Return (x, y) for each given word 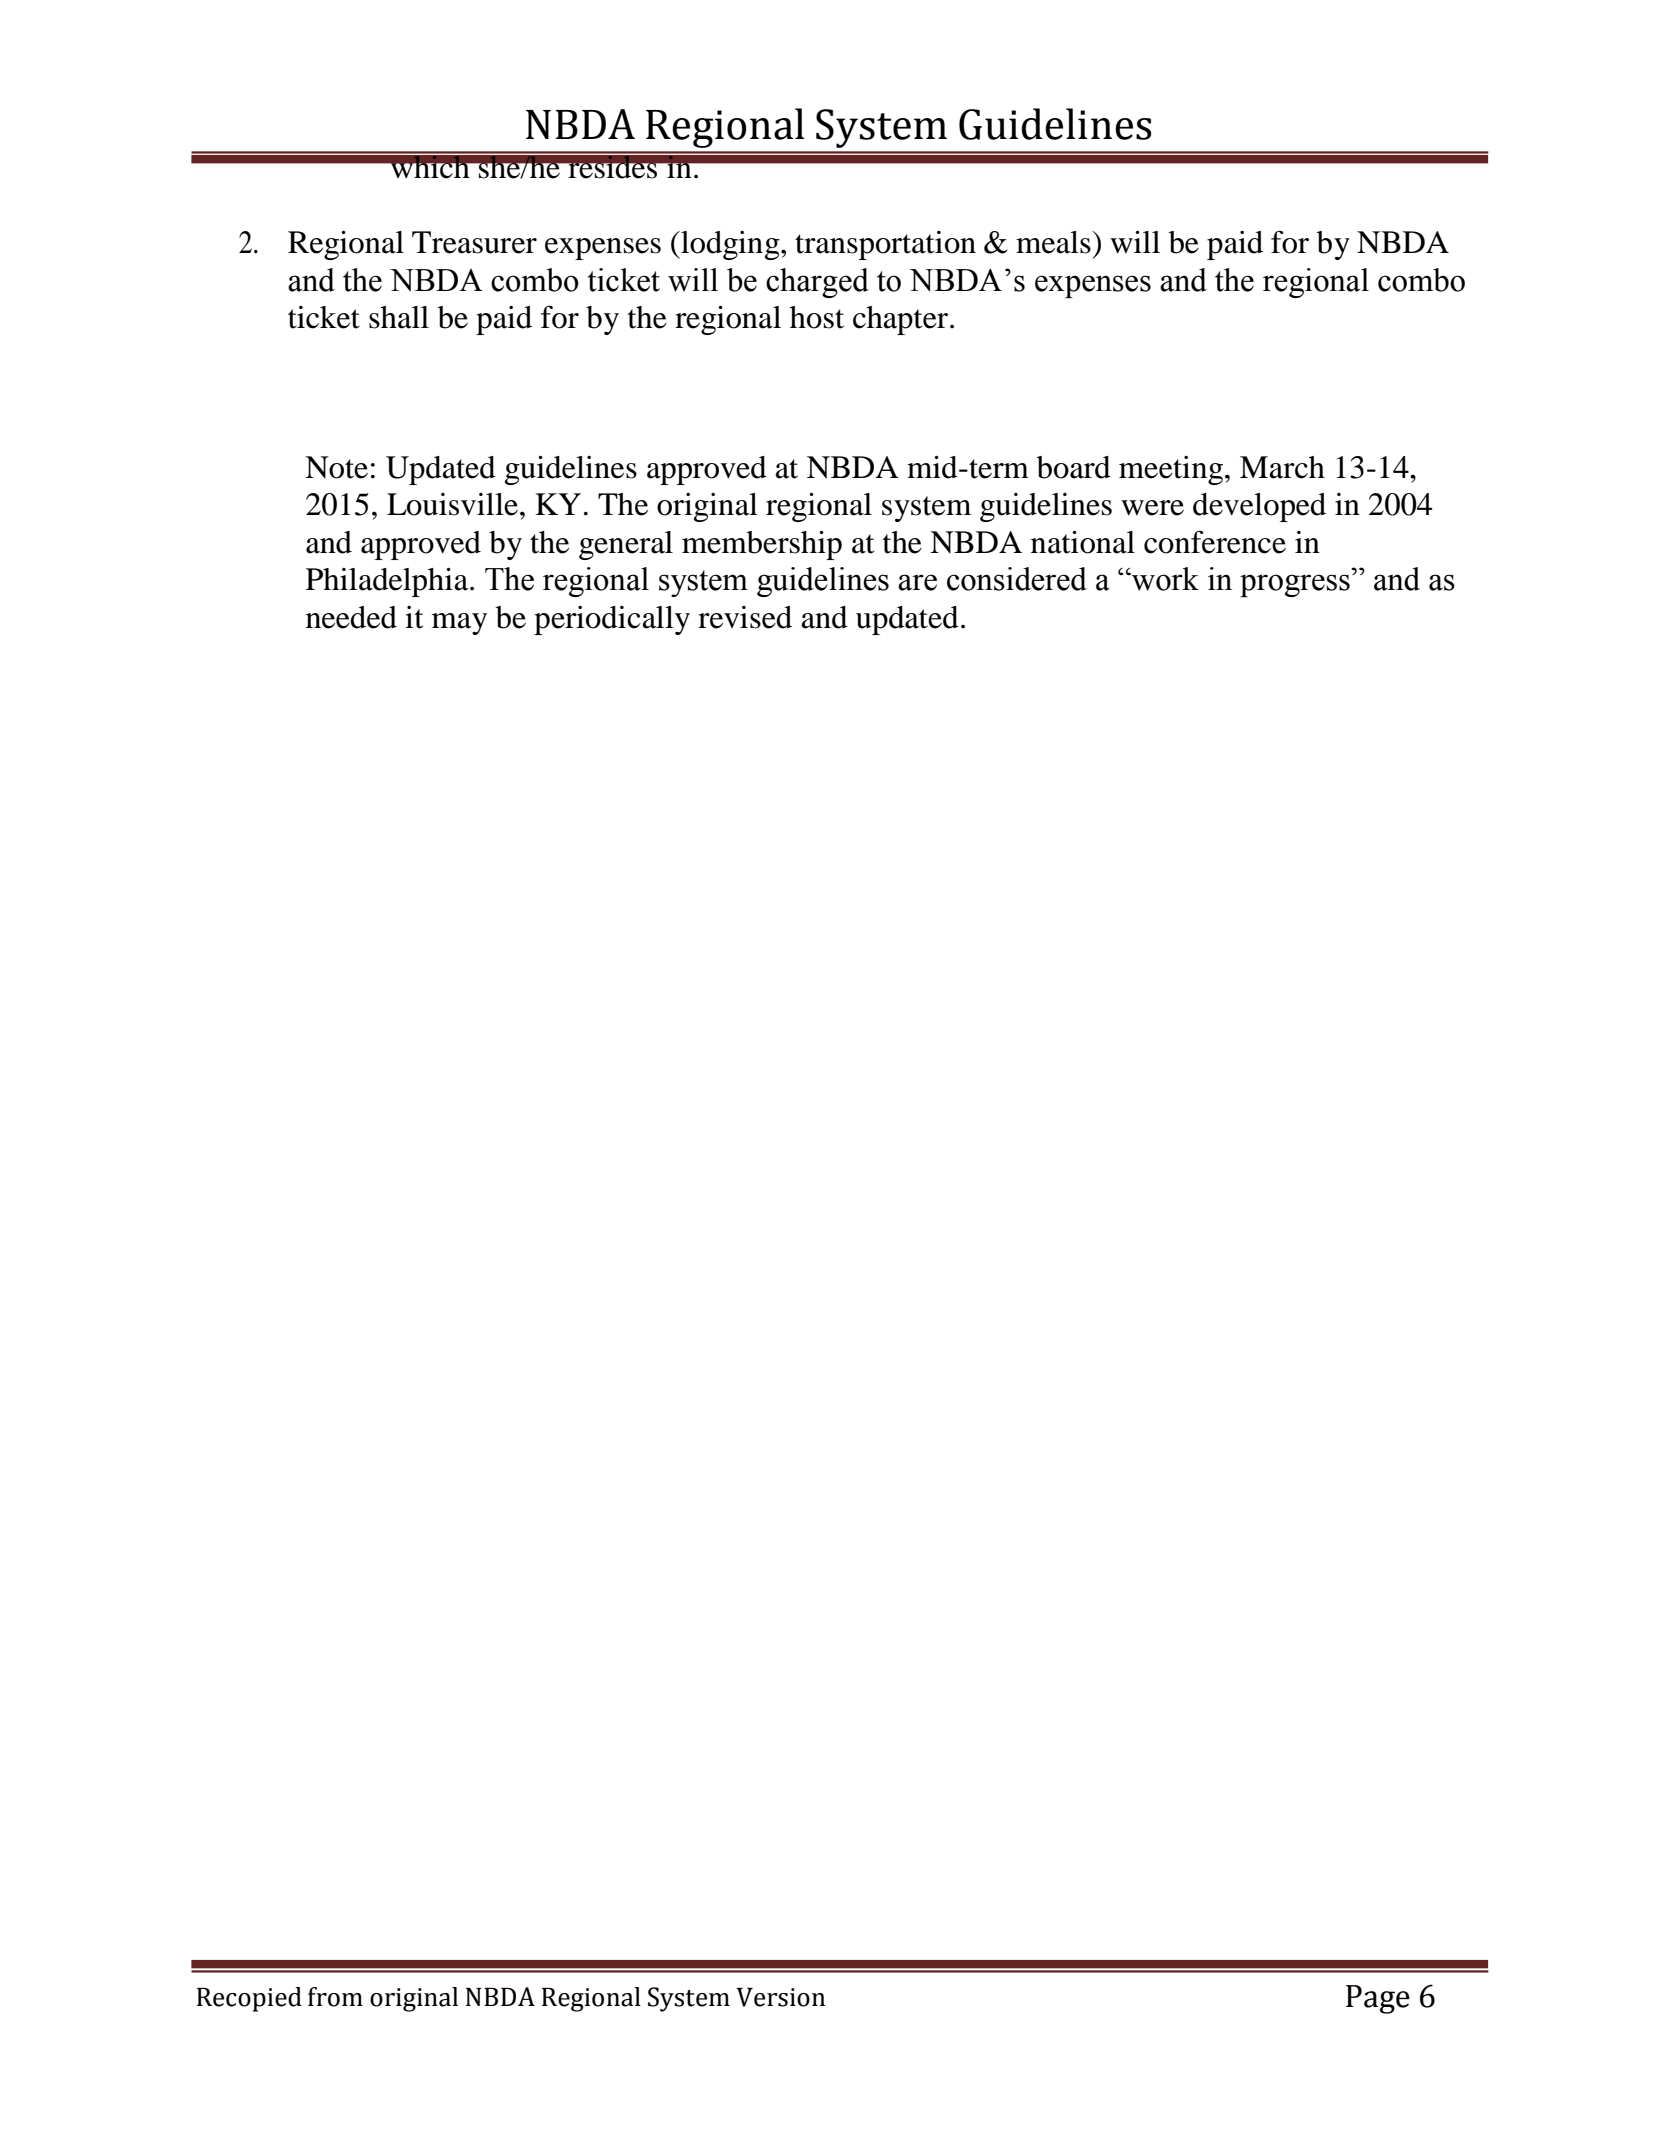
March (1282, 467)
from (335, 1997)
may (459, 624)
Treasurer (474, 242)
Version (780, 1997)
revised (745, 617)
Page (1378, 1999)
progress (1295, 585)
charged (817, 283)
